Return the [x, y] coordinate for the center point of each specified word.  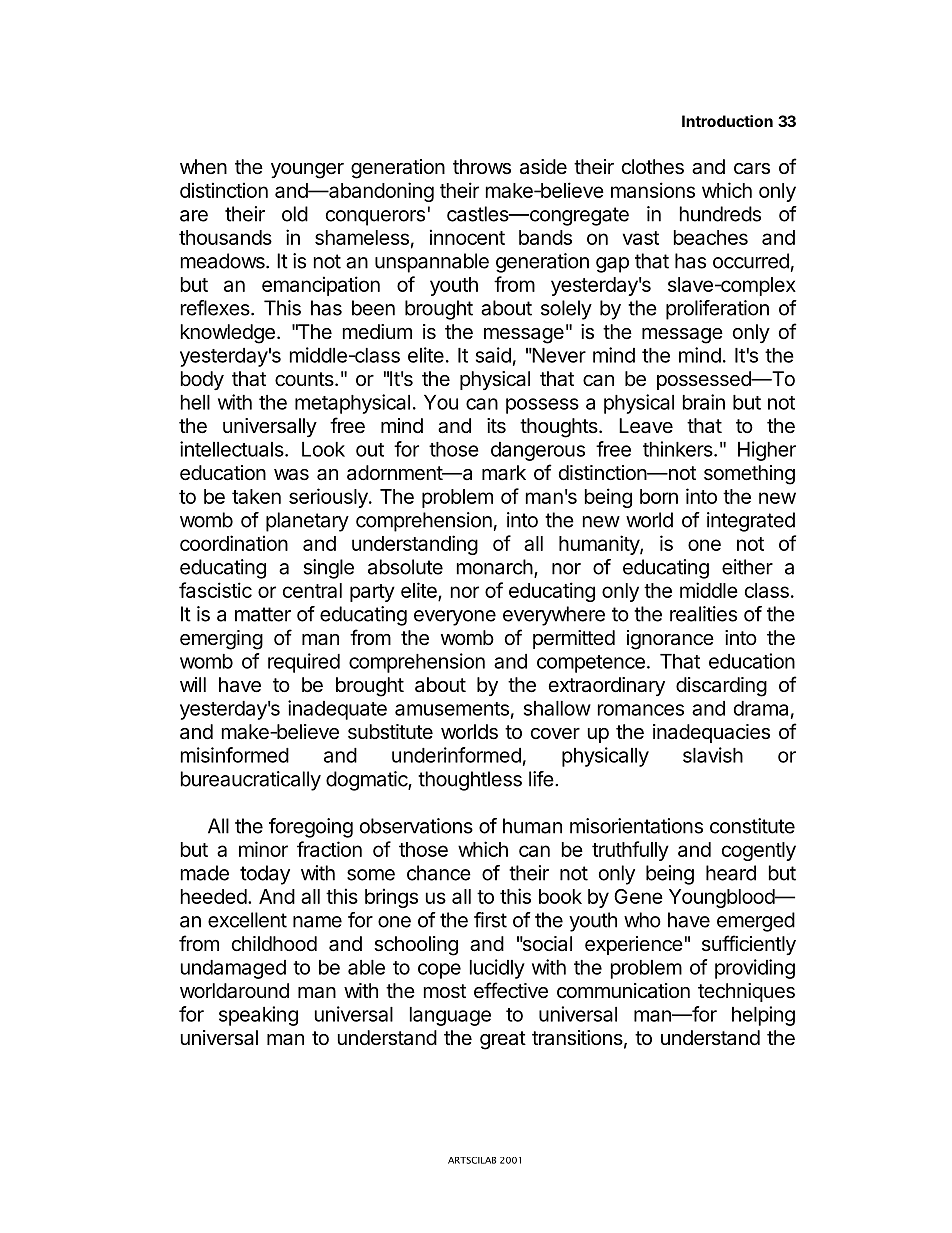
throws [482, 167]
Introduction [727, 121]
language [450, 1016]
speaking [258, 1016]
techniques [746, 992]
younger [307, 171]
